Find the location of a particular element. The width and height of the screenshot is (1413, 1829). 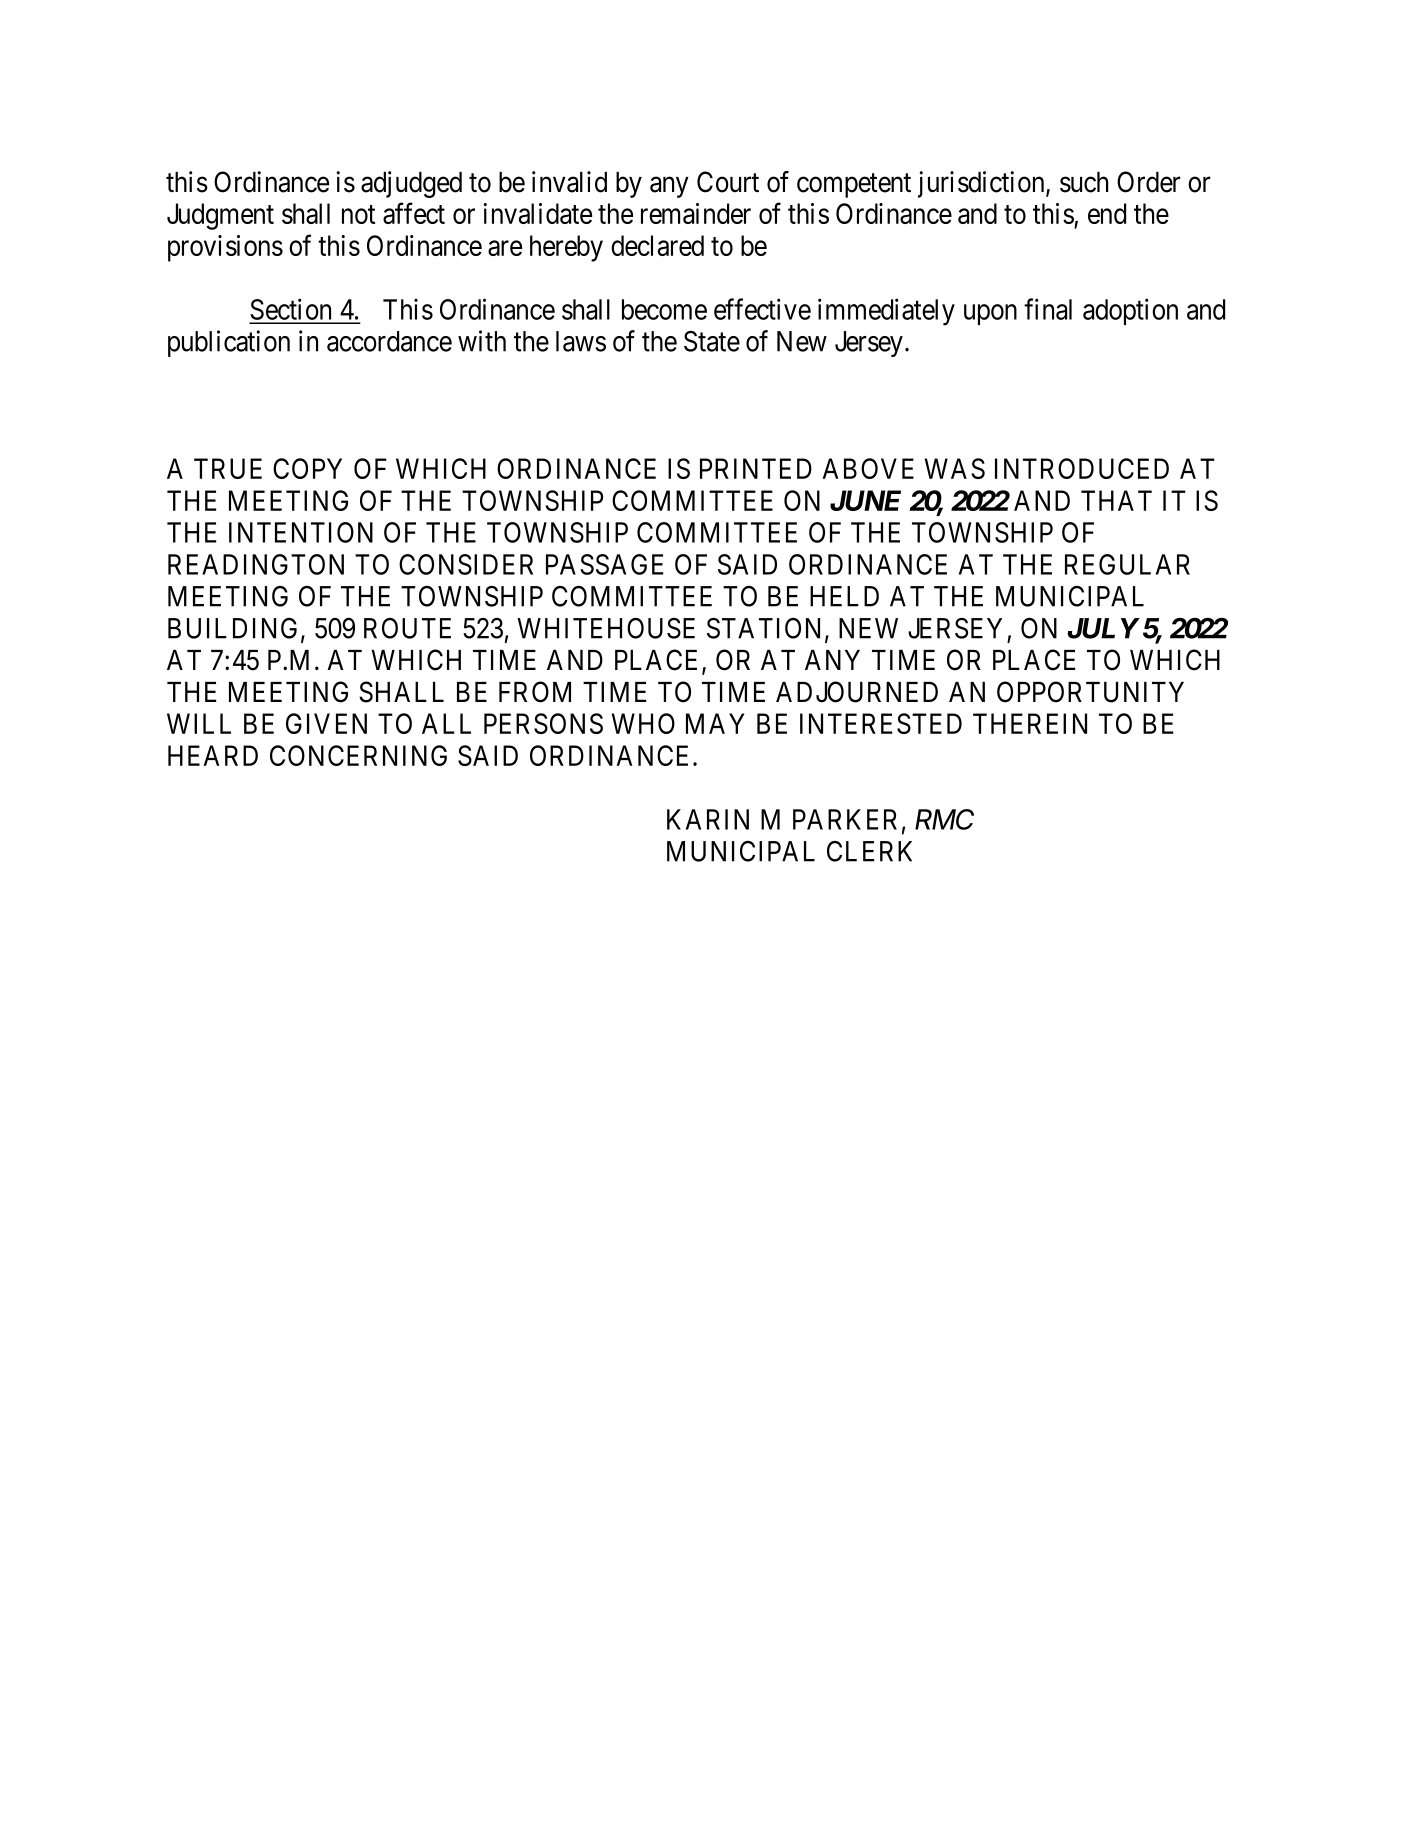

PASSAGE is located at coordinates (604, 564).
